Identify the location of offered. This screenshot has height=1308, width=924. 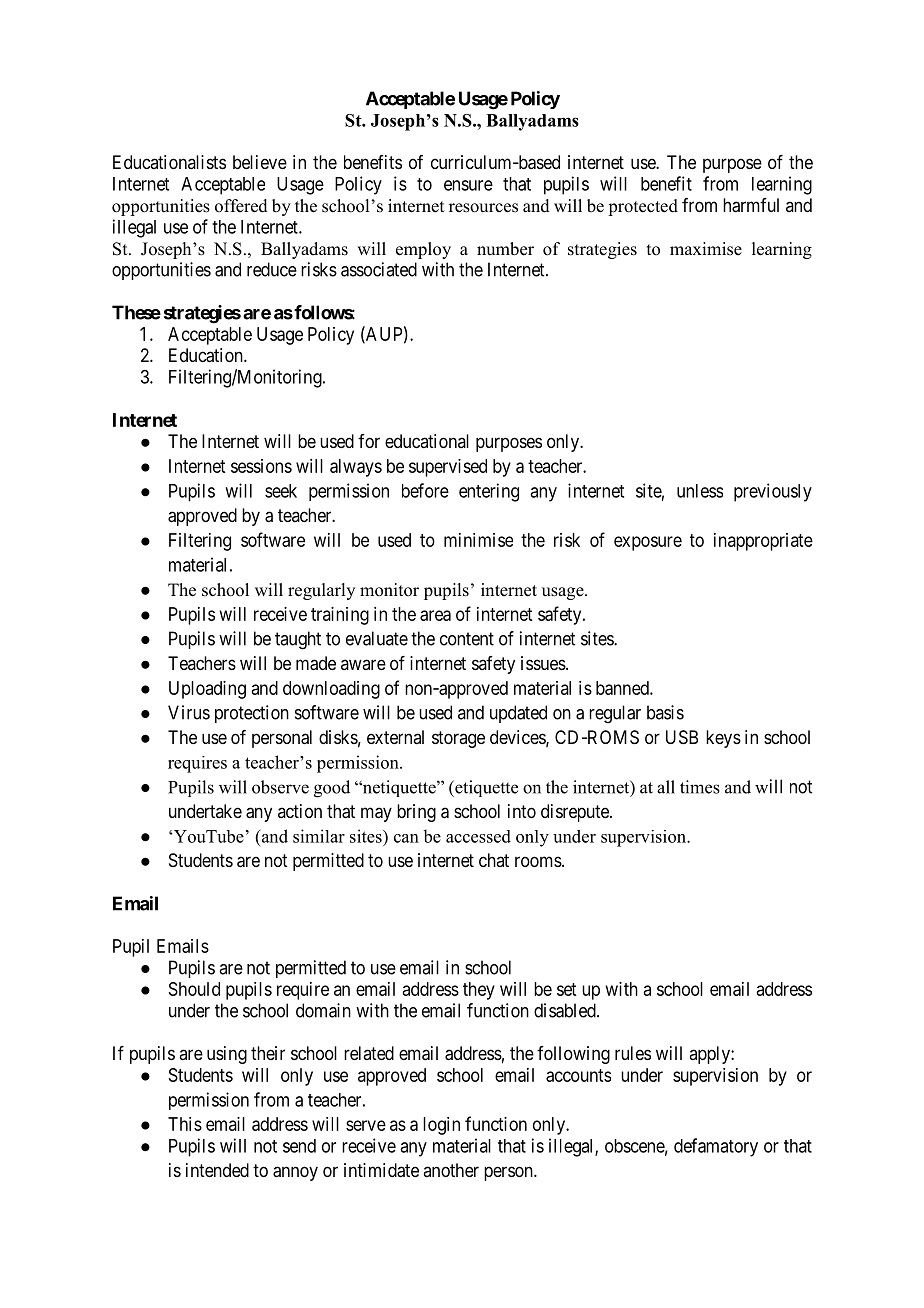
(241, 206).
